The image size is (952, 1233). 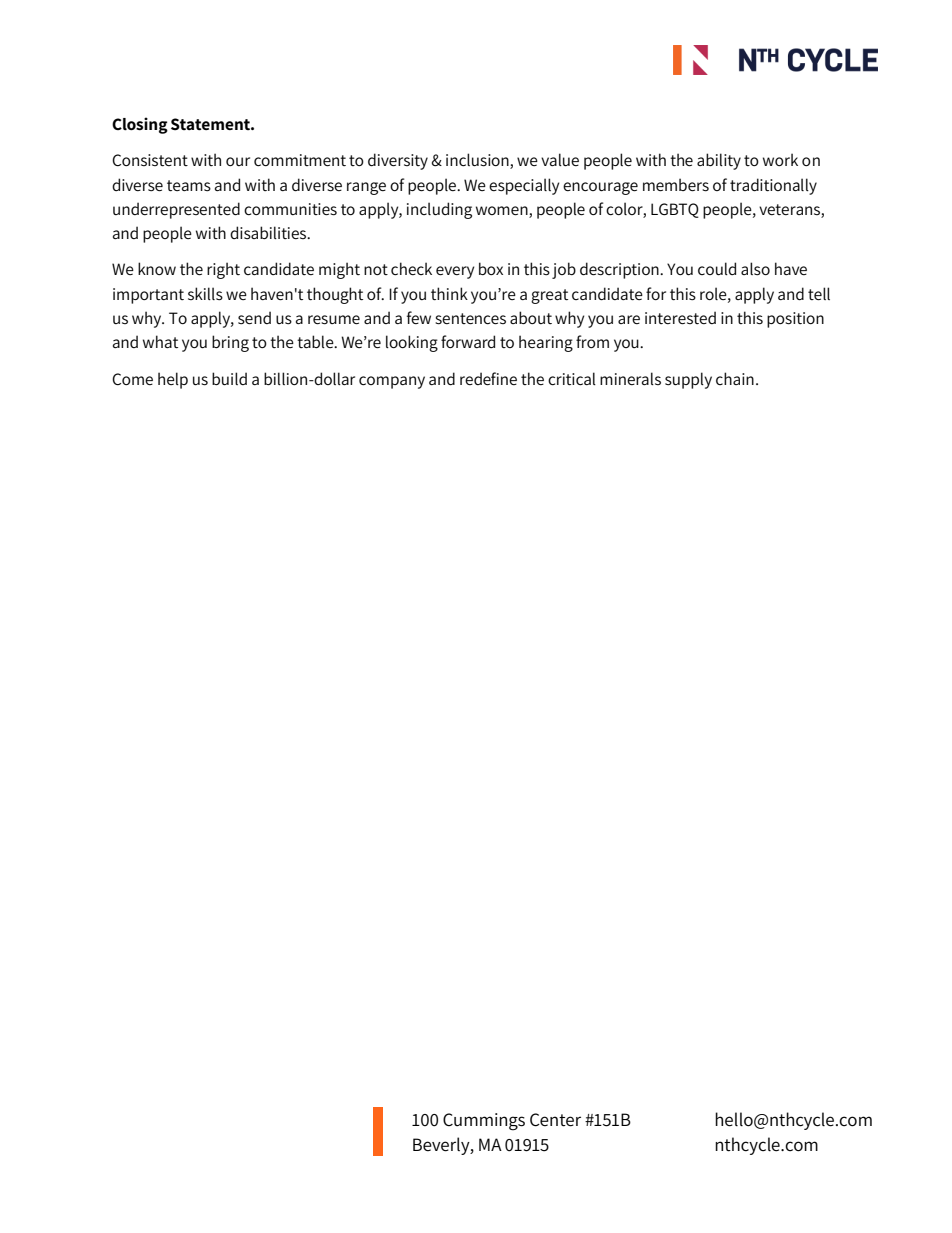 I want to click on company, so click(x=392, y=382).
